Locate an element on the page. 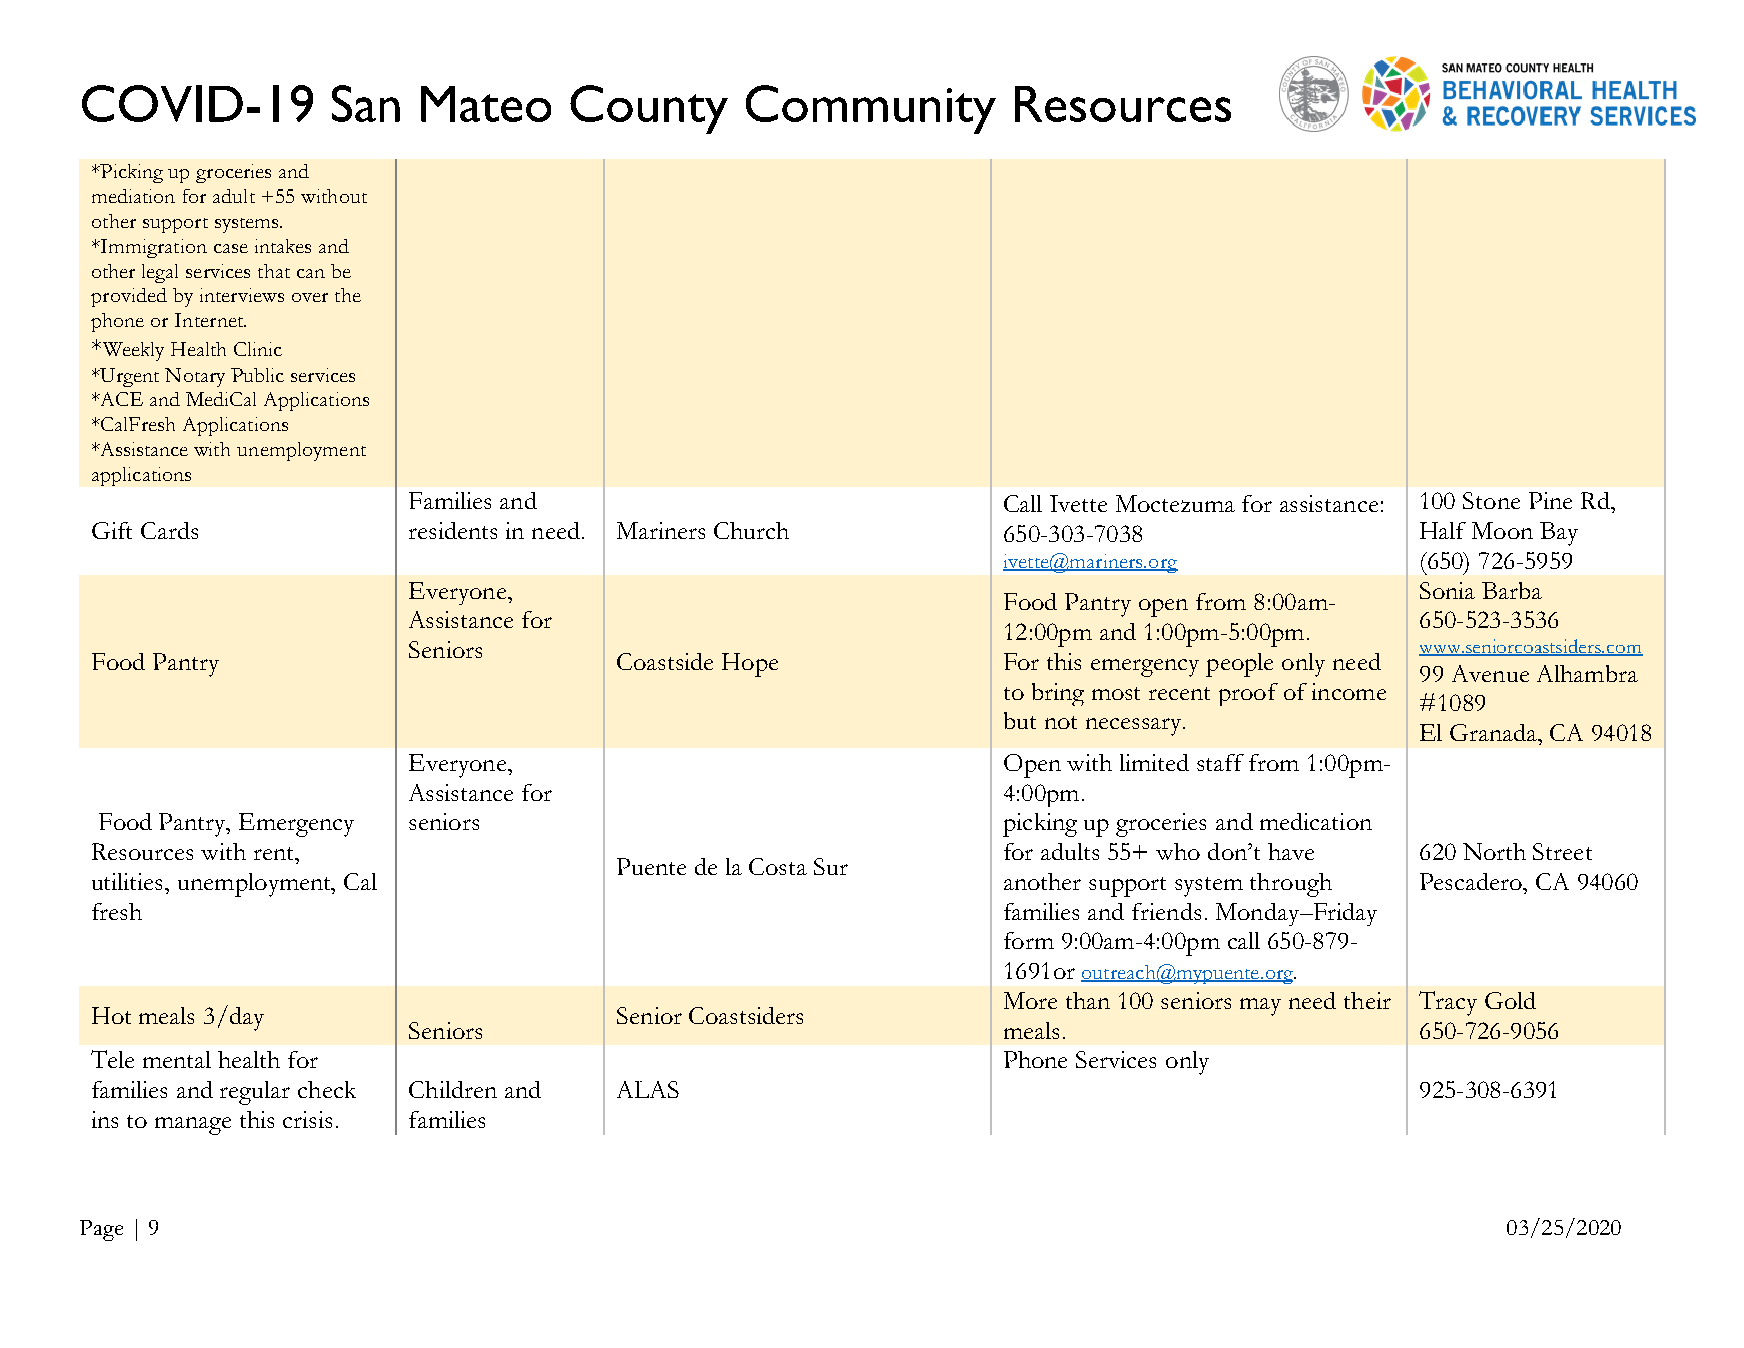  Page is located at coordinates (101, 1230).
